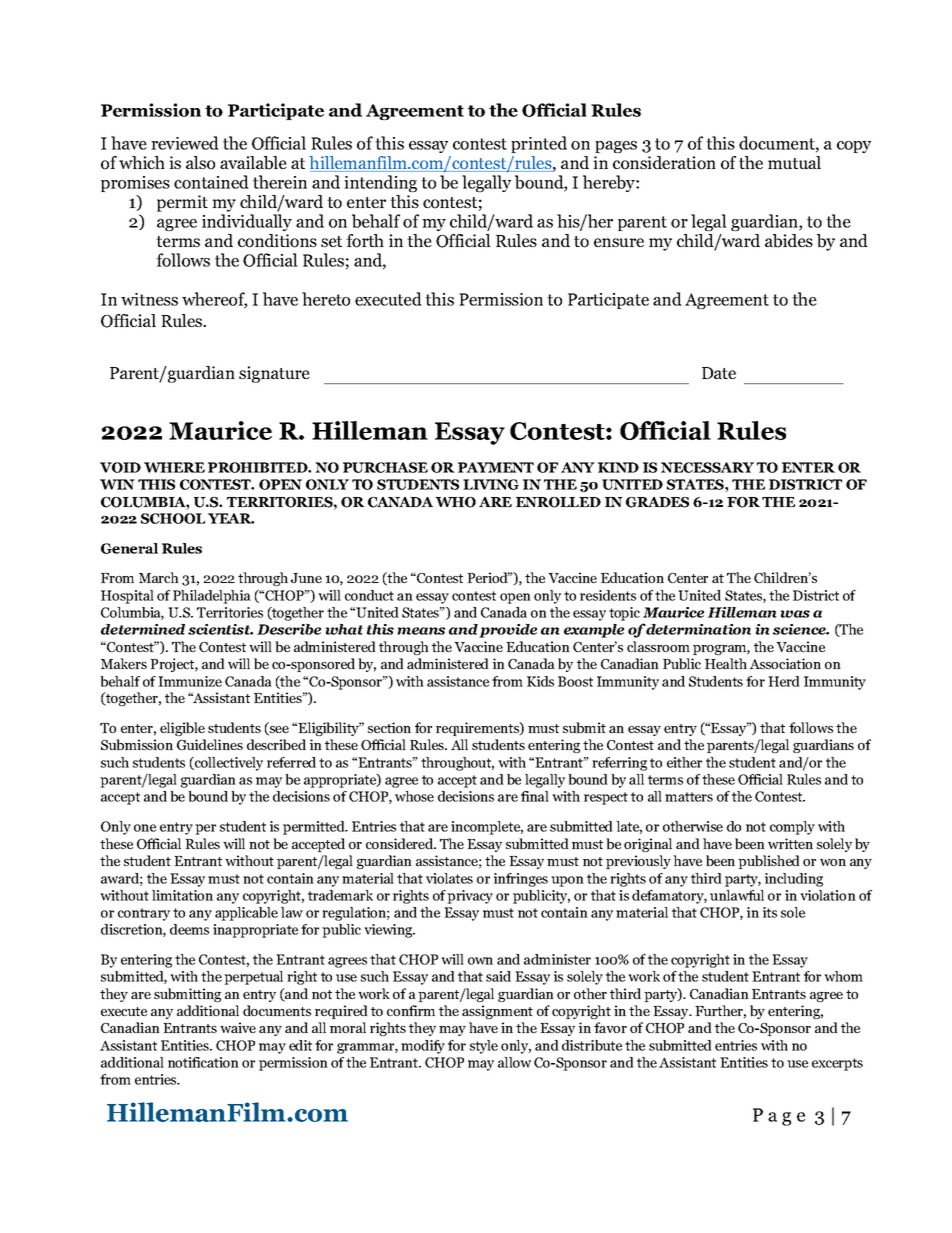  Describe the element at coordinates (837, 1064) in the screenshot. I see `excerpts` at that location.
